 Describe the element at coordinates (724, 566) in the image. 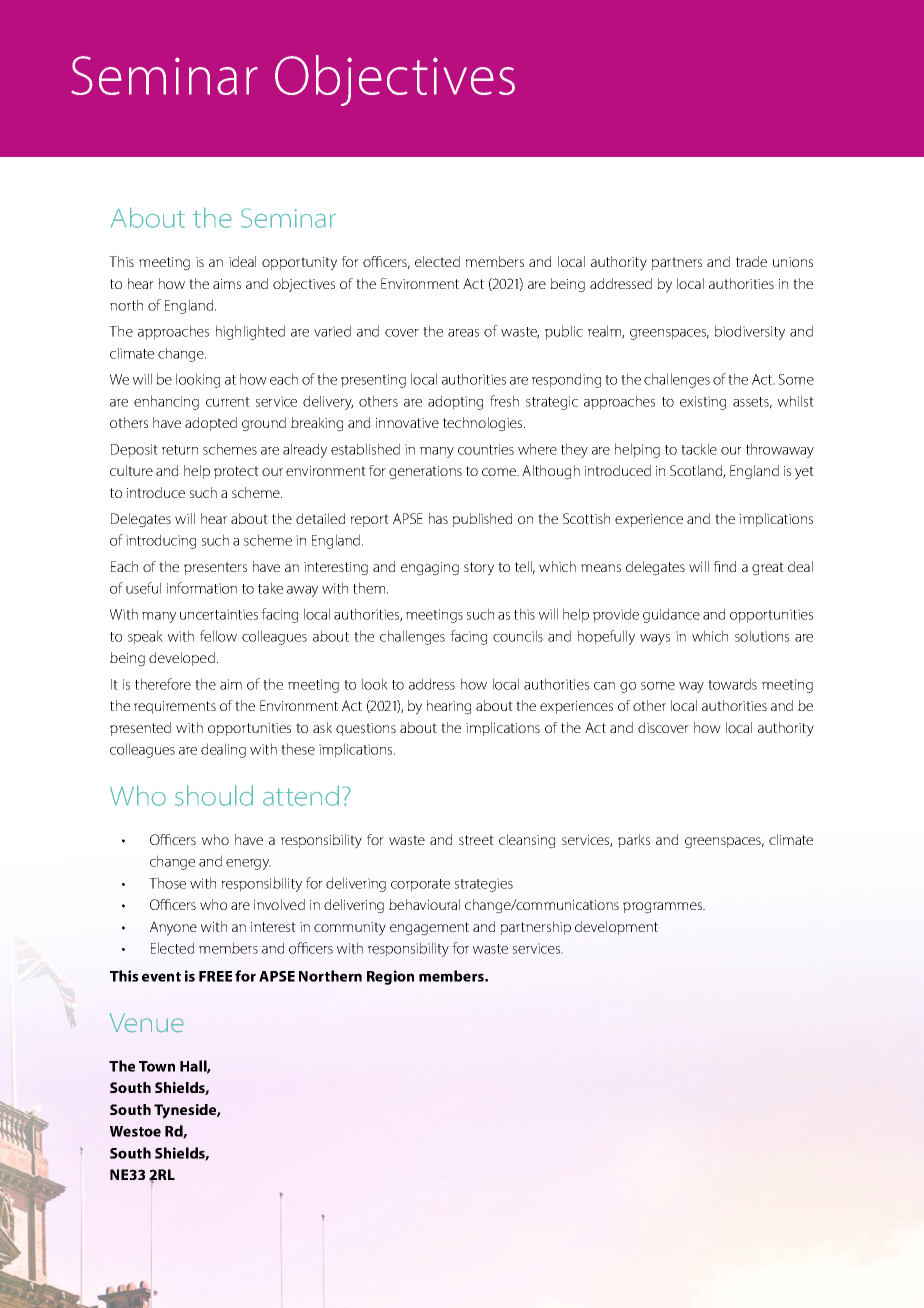

I see `find` at that location.
